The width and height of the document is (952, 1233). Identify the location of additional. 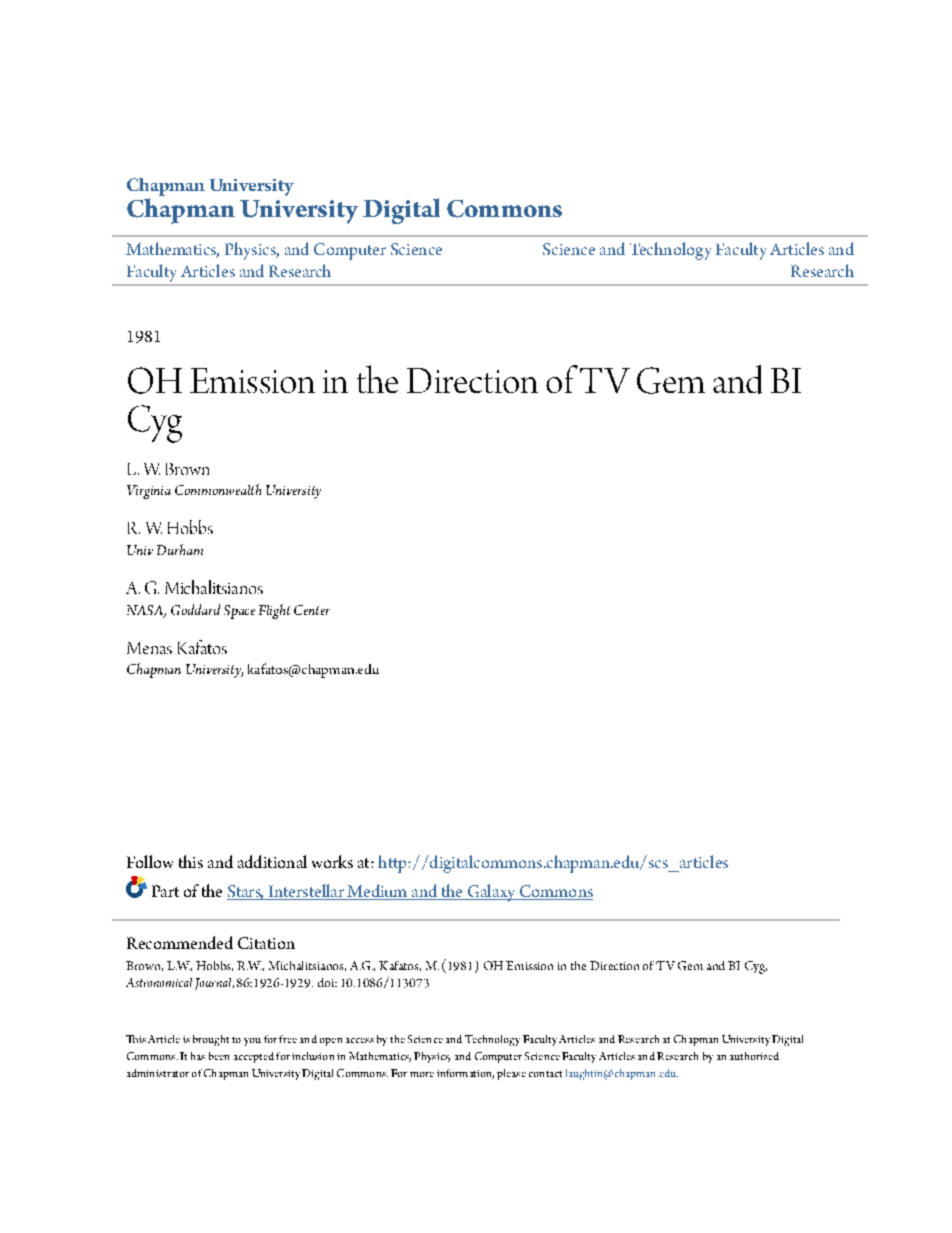
(272, 861).
